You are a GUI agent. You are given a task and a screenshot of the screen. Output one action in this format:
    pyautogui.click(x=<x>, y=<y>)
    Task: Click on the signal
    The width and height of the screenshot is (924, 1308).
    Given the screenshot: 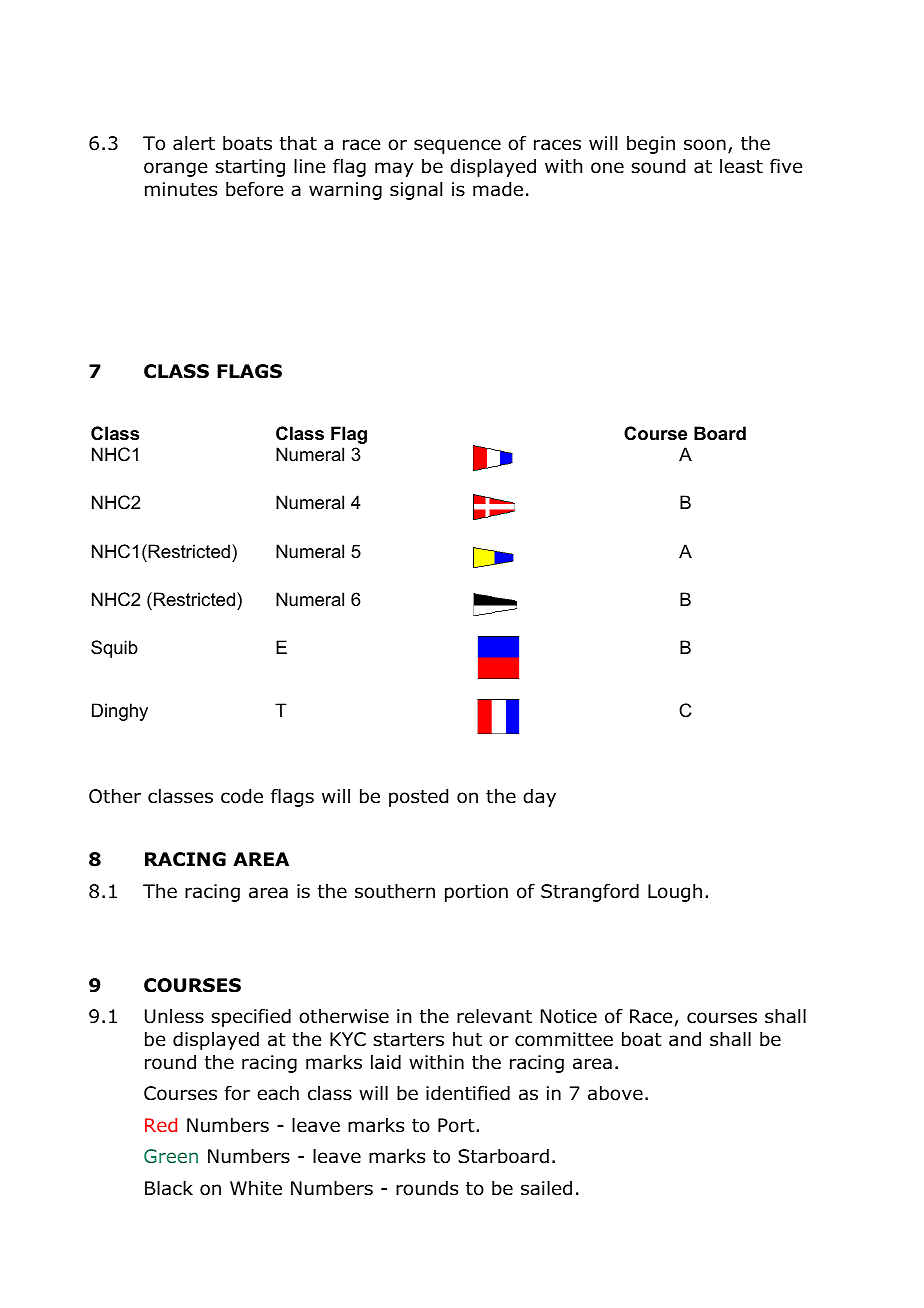 What is the action you would take?
    pyautogui.click(x=416, y=191)
